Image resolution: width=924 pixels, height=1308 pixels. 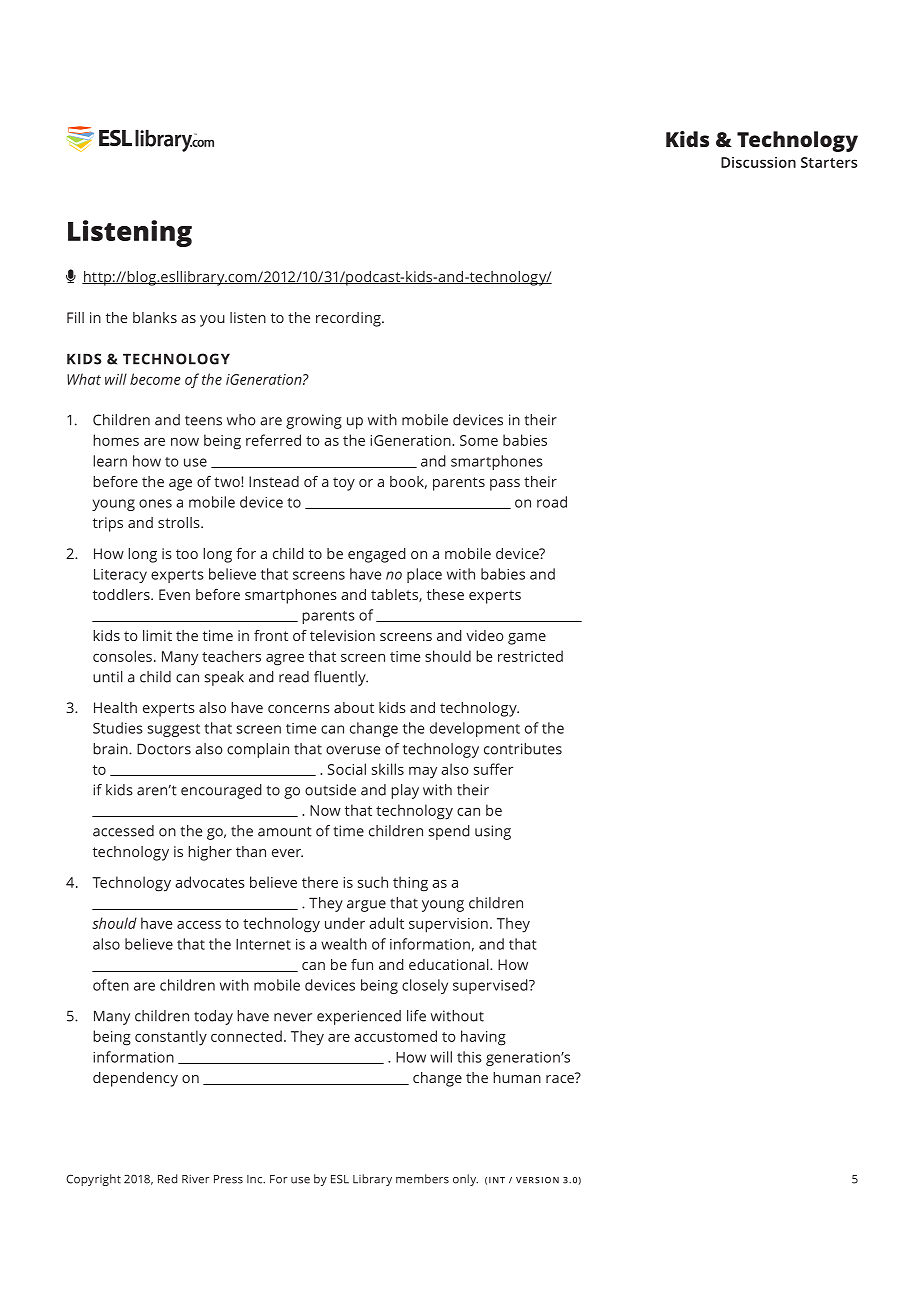 What do you see at coordinates (122, 656) in the document?
I see `consoles` at bounding box center [122, 656].
